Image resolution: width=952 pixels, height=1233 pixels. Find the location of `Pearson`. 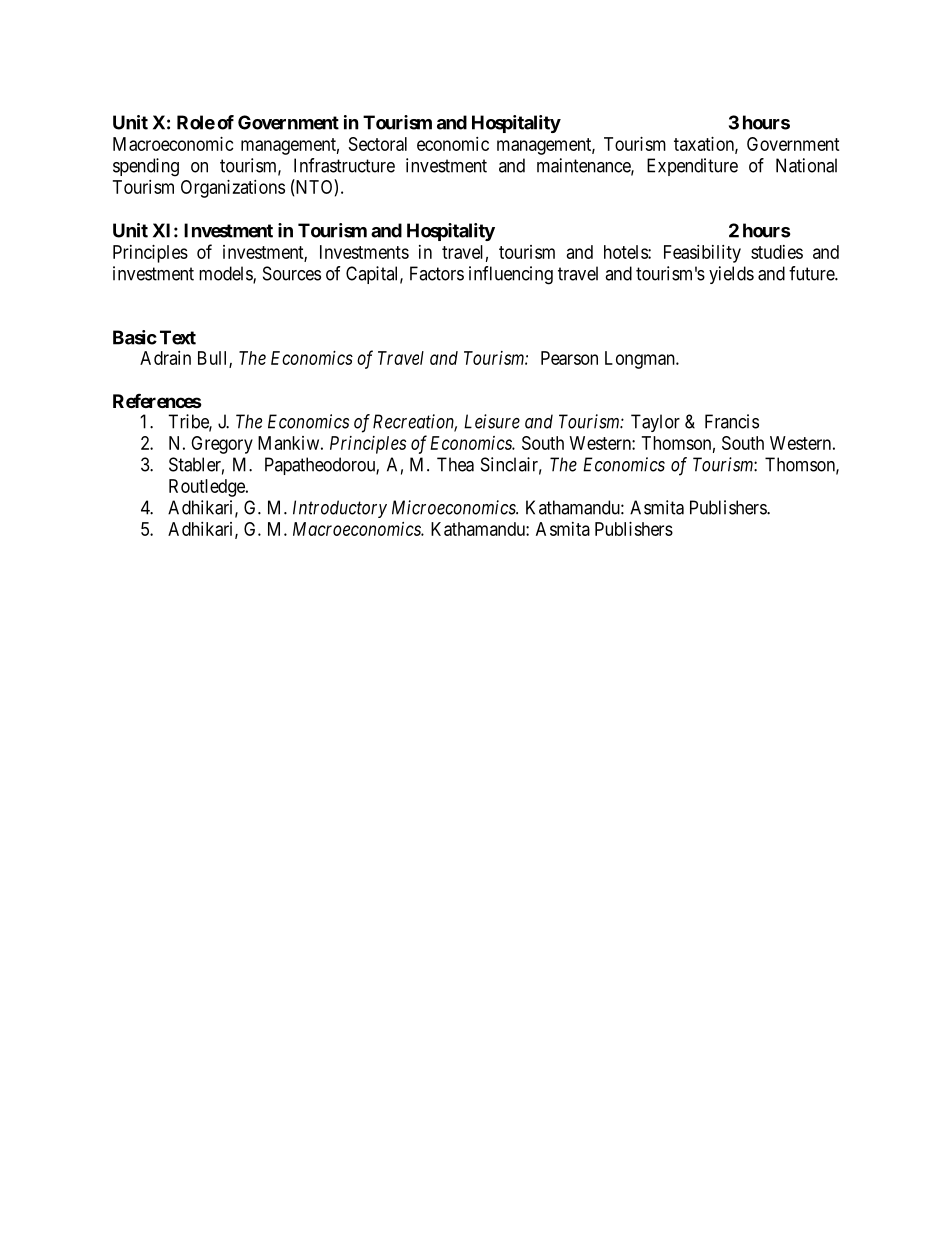

Pearson is located at coordinates (569, 358).
